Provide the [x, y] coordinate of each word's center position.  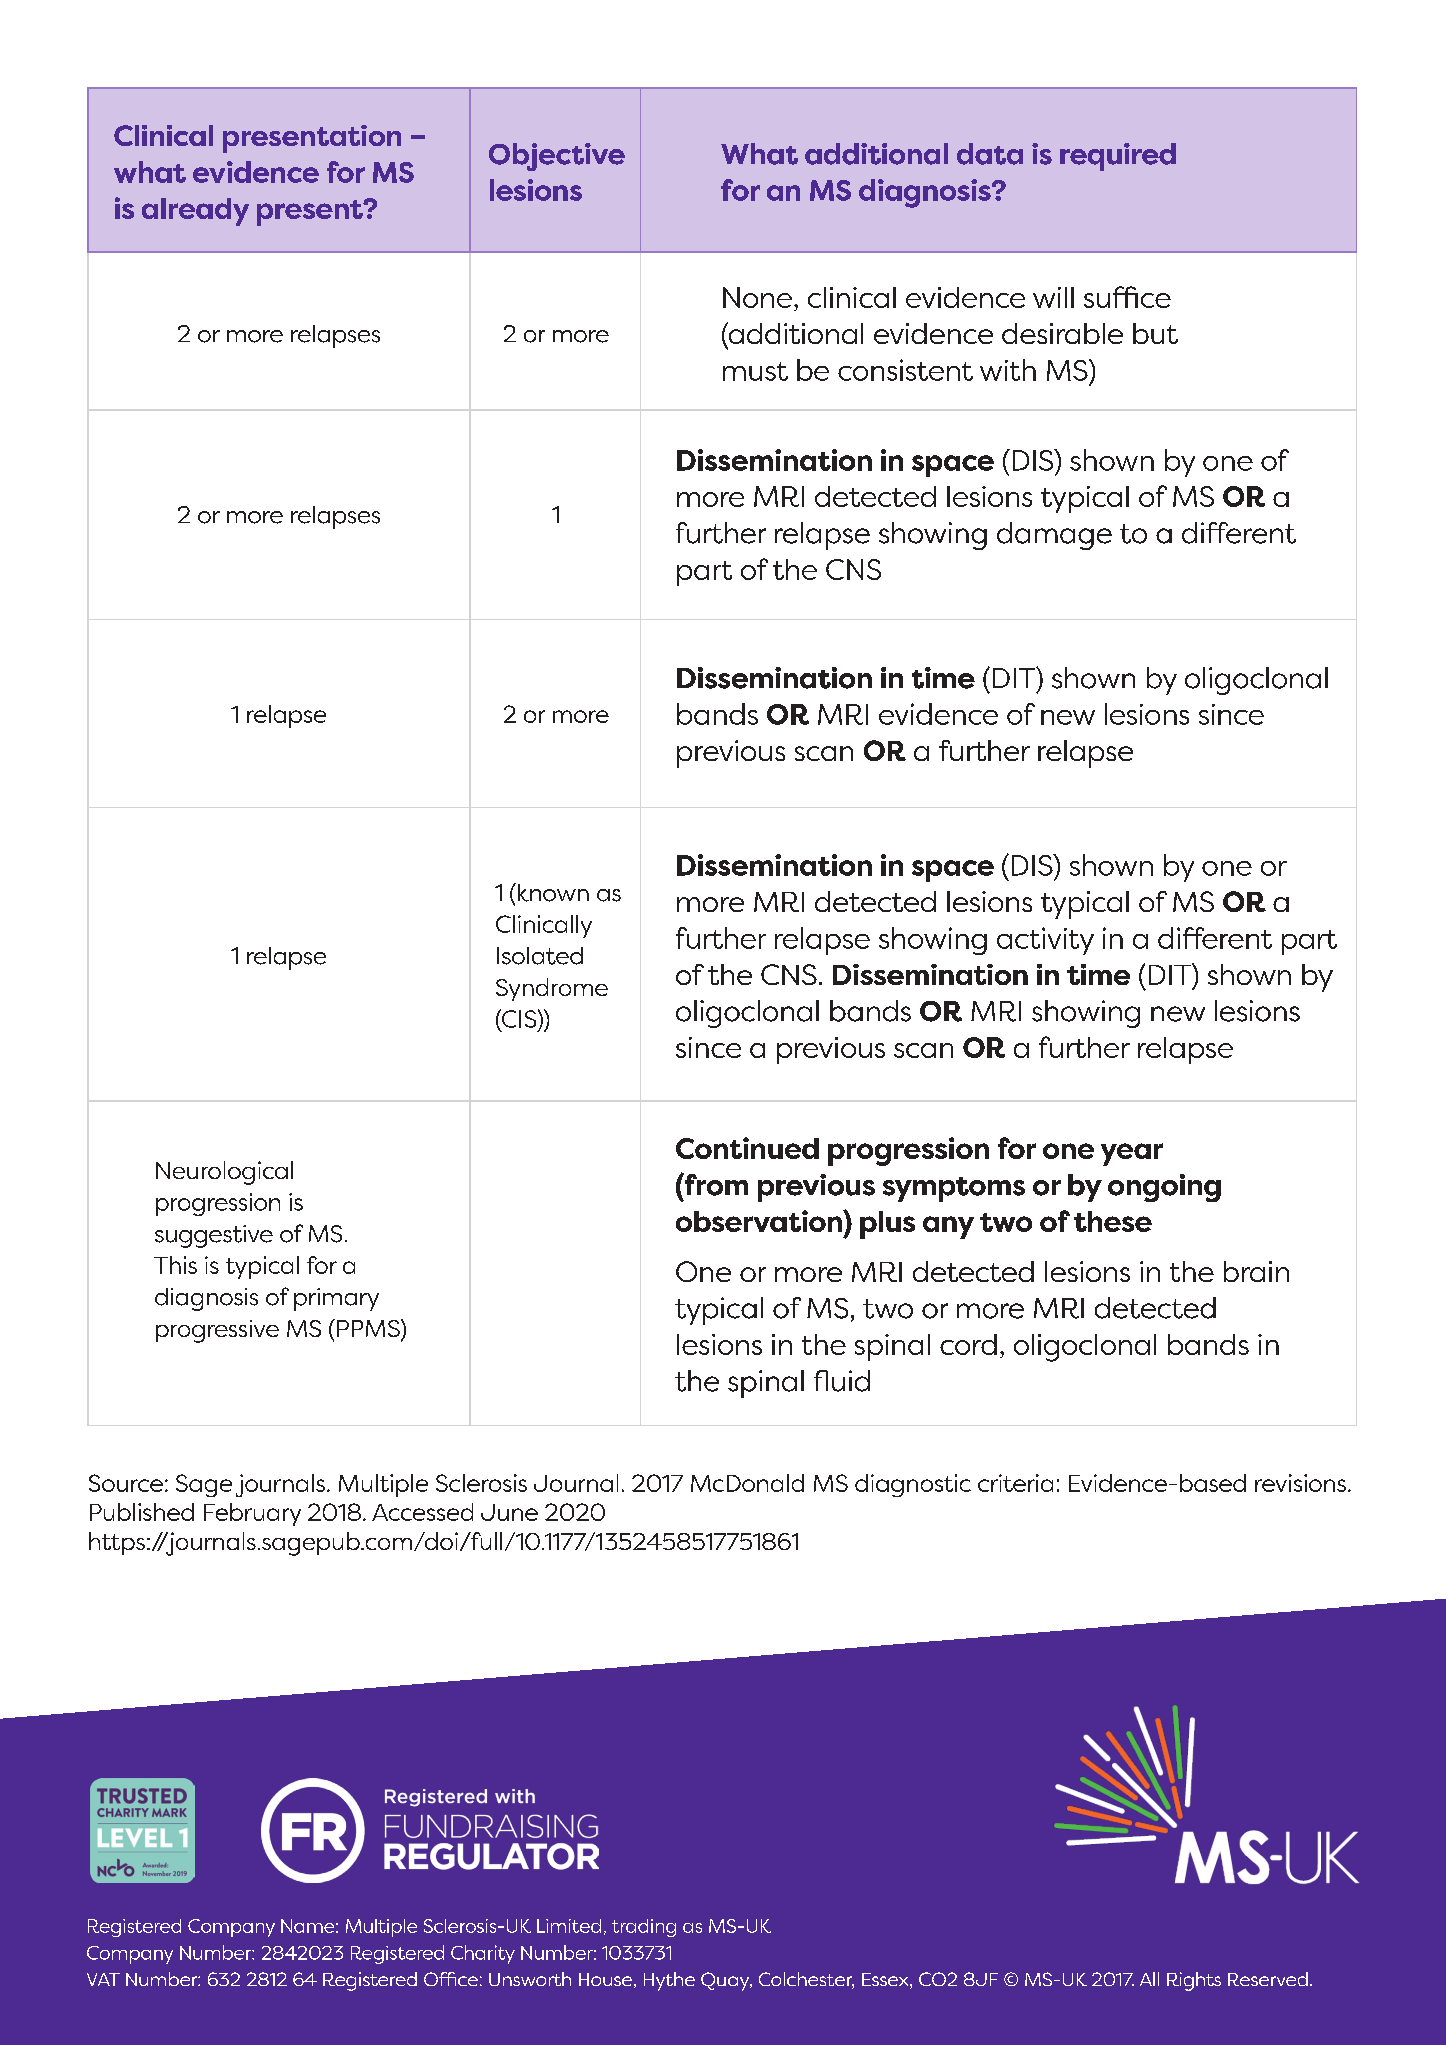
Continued [747, 1148]
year [1132, 1154]
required [1118, 157]
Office [451, 1979]
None [759, 297]
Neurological [224, 1173]
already [195, 212]
